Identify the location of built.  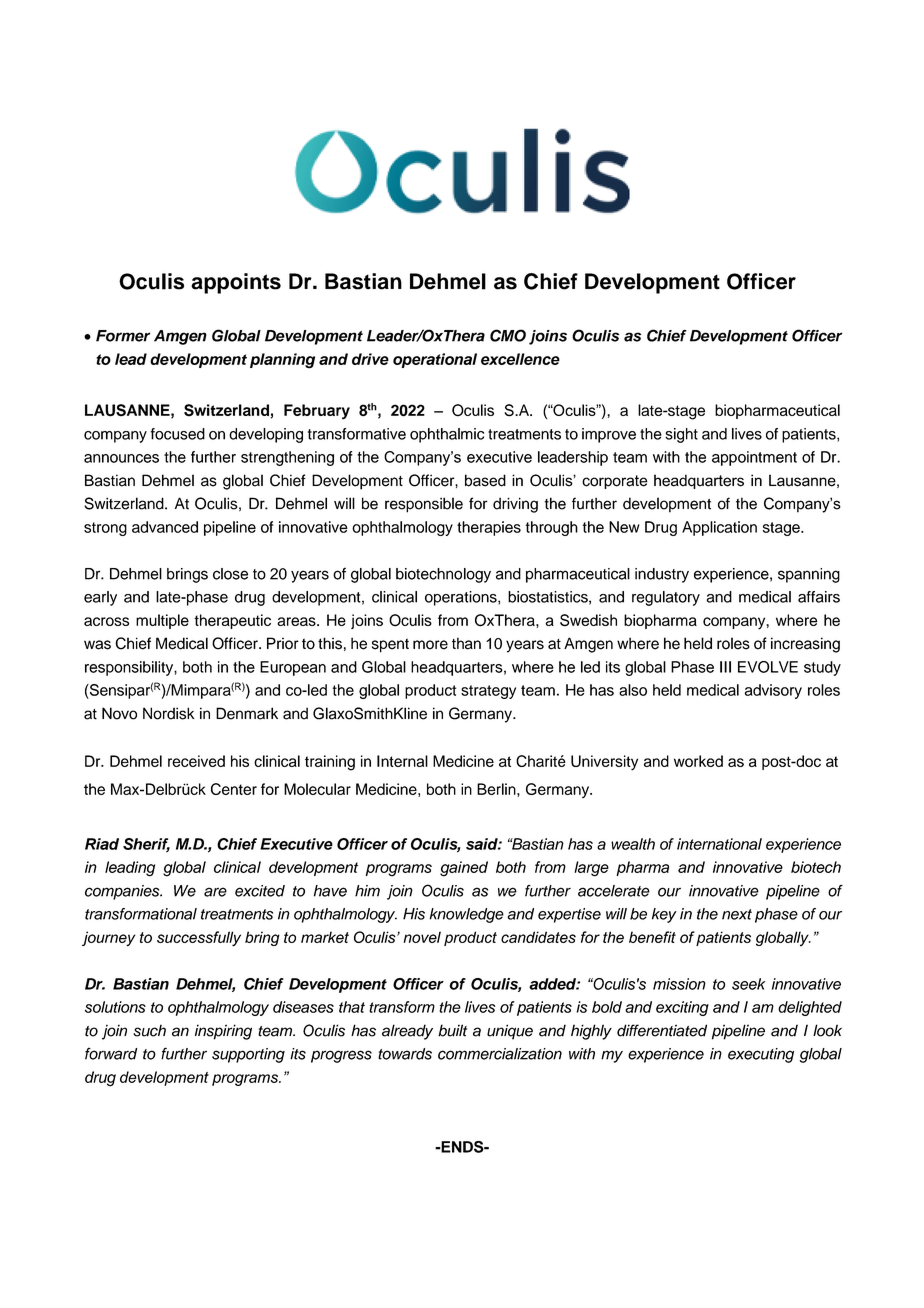
(452, 1030).
